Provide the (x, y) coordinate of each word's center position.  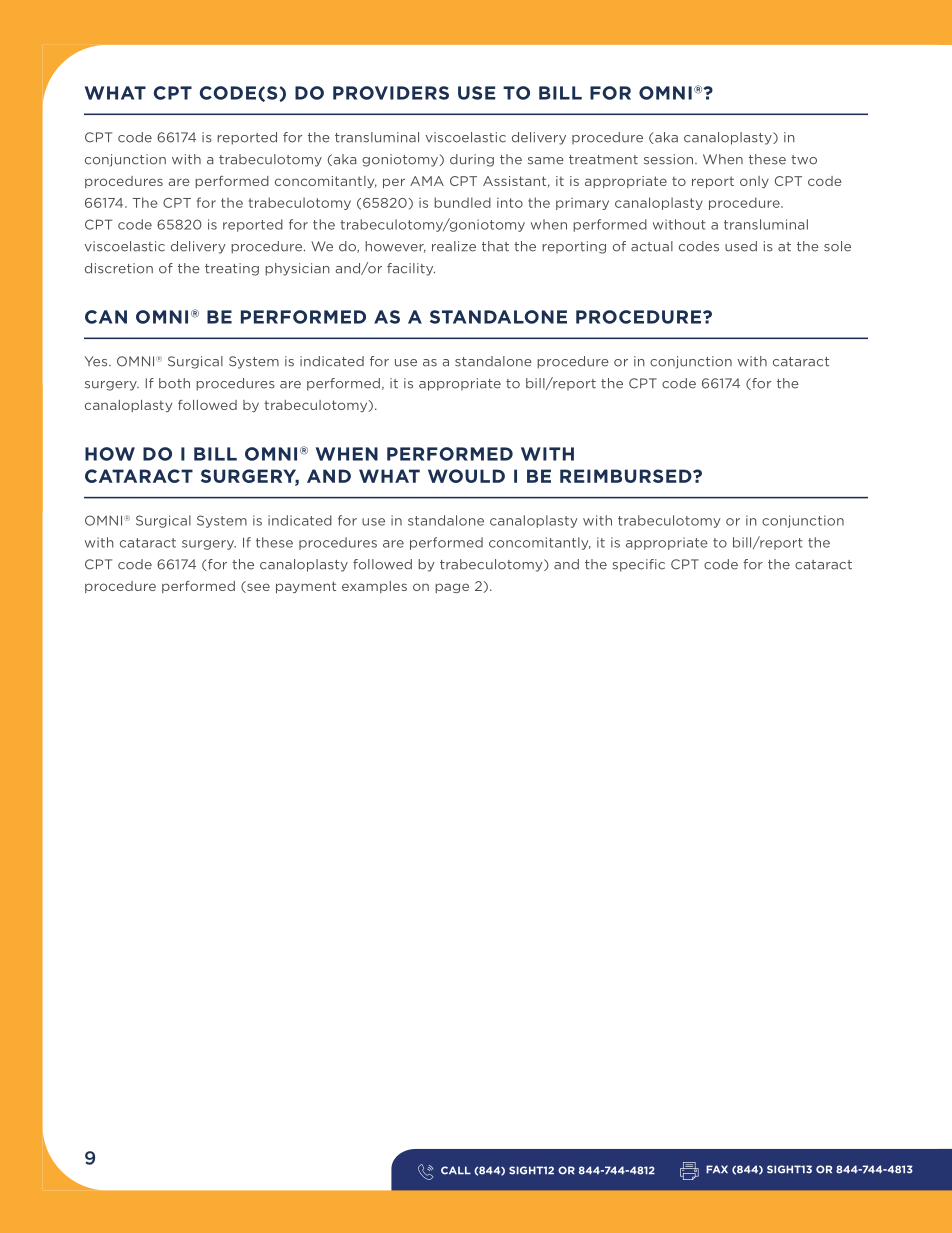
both (174, 383)
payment (306, 587)
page (452, 588)
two (804, 160)
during (472, 160)
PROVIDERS (391, 93)
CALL (456, 1170)
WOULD (466, 476)
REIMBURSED (627, 476)
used (741, 246)
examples (374, 587)
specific (638, 565)
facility (411, 269)
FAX (717, 1169)
